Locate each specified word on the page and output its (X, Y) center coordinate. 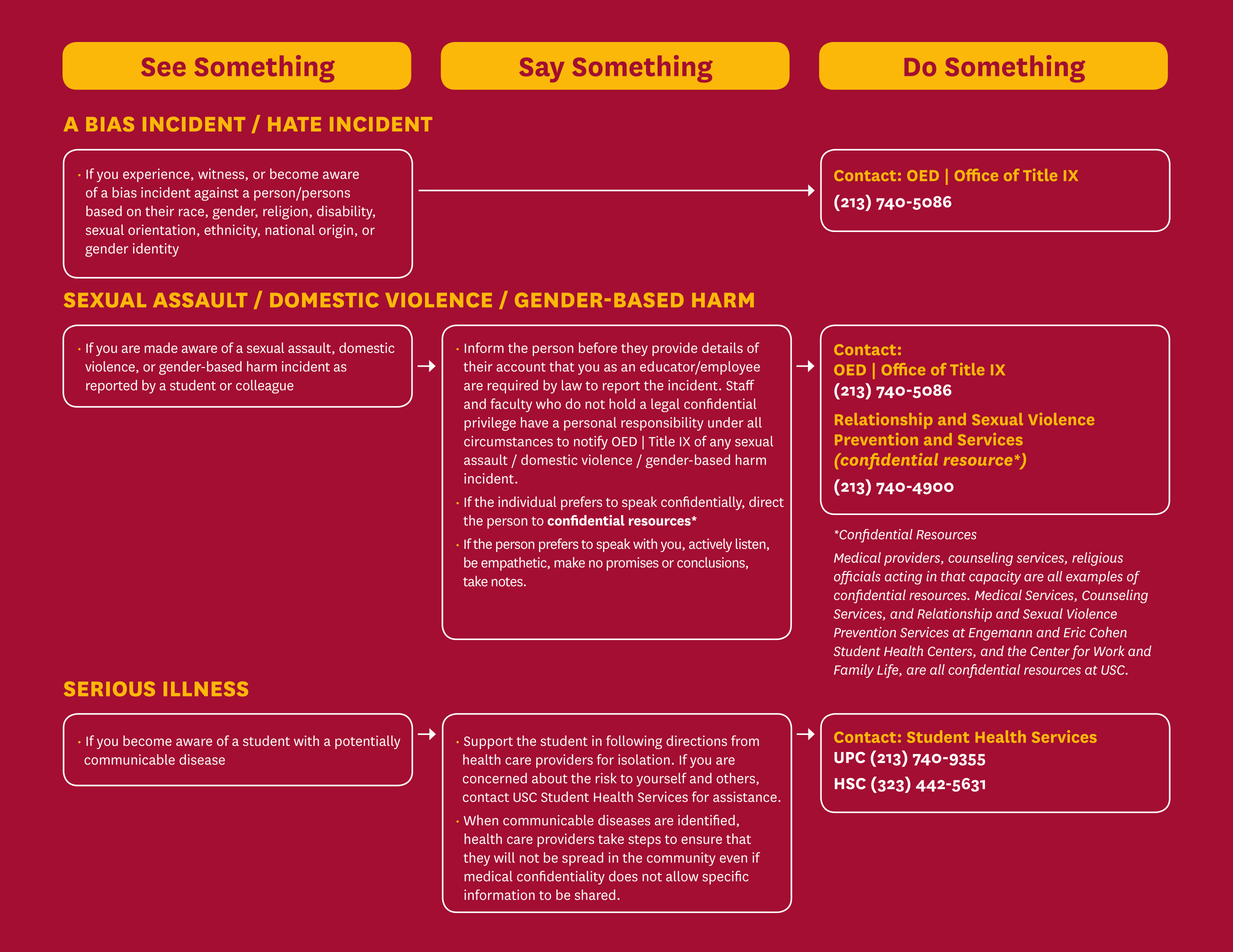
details (722, 347)
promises (632, 564)
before (598, 347)
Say (542, 70)
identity (156, 250)
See (163, 67)
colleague (265, 387)
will (504, 857)
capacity (995, 578)
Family (854, 671)
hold (622, 403)
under (725, 422)
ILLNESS (206, 688)
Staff (740, 385)
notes (508, 582)
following (634, 742)
